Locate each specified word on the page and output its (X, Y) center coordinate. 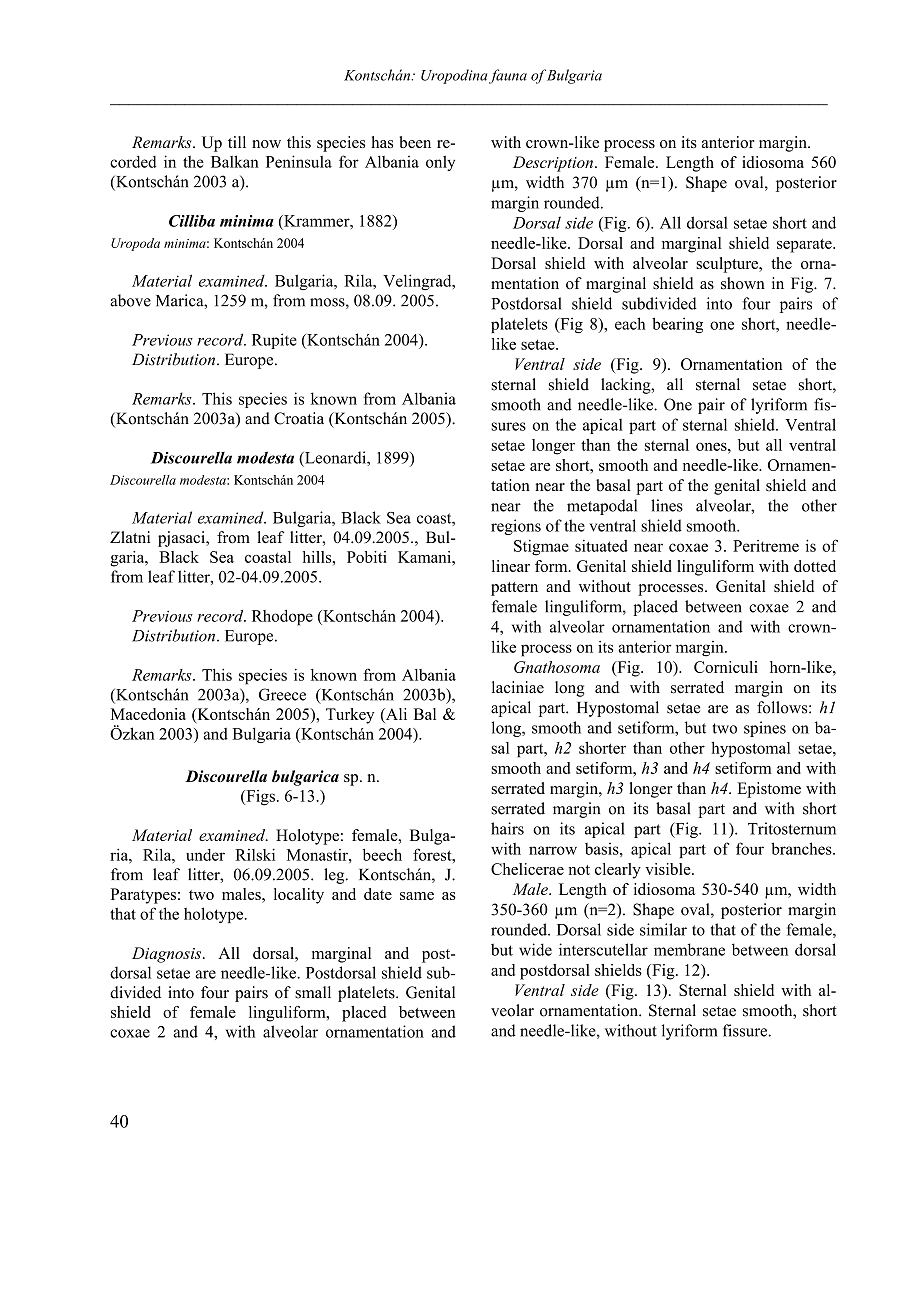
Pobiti (367, 557)
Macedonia (148, 714)
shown (743, 283)
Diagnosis (168, 955)
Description (553, 164)
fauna (508, 76)
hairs (507, 828)
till (237, 142)
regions (516, 527)
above (130, 300)
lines (667, 505)
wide (535, 949)
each (630, 323)
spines (765, 729)
